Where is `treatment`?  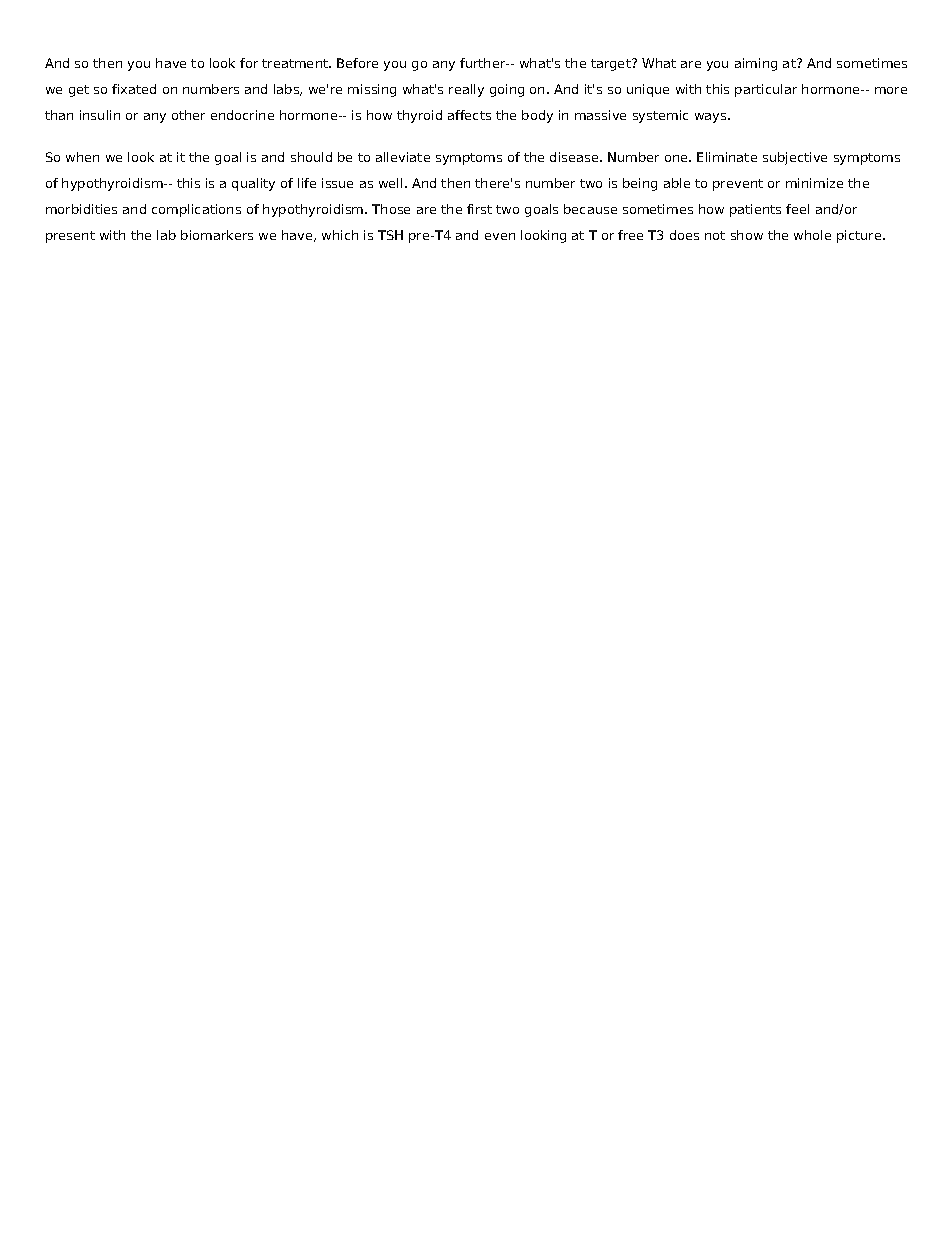 treatment is located at coordinates (296, 63).
